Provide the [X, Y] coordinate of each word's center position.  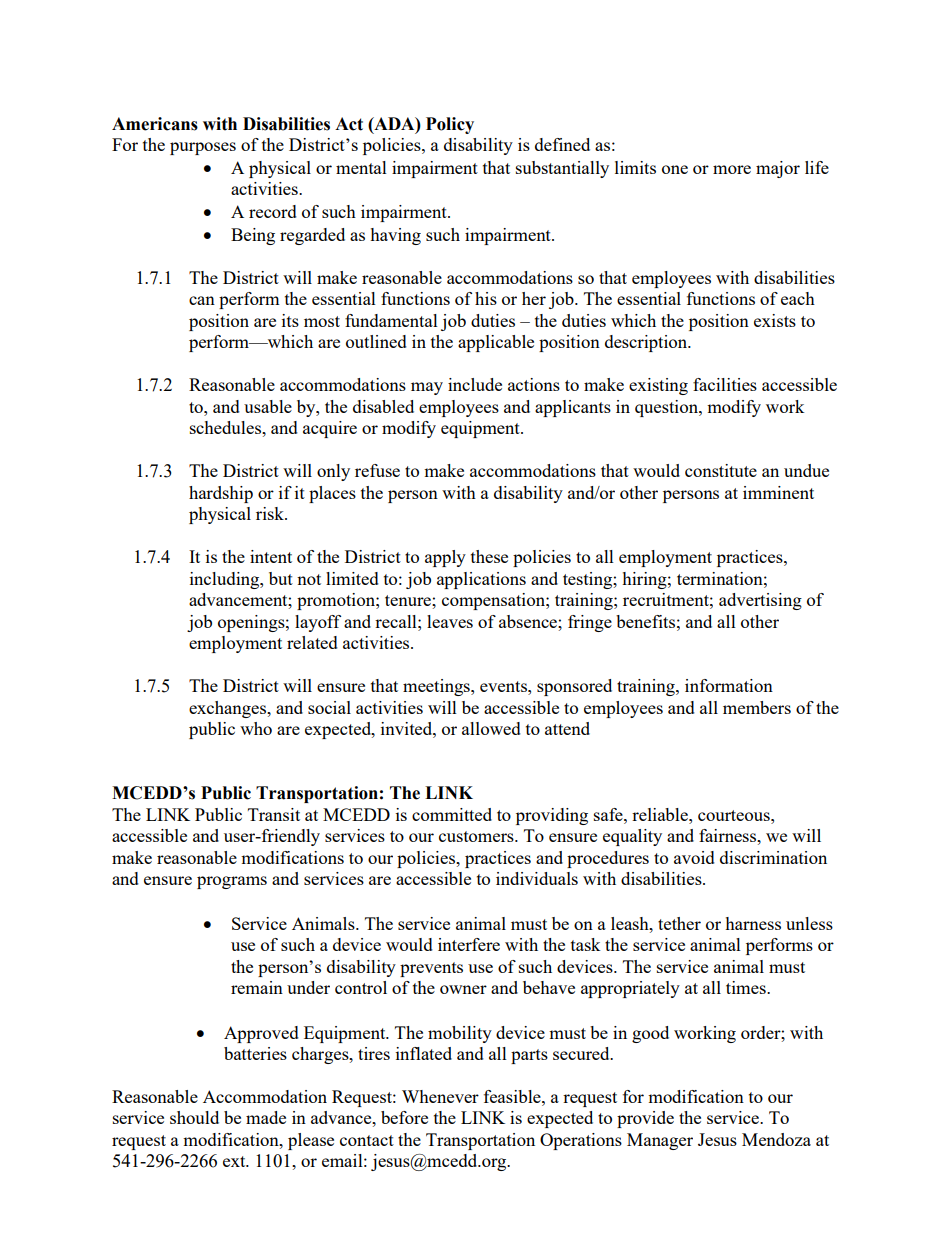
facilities [725, 384]
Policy [450, 125]
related [312, 642]
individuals [537, 878]
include [475, 384]
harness [753, 923]
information [729, 685]
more [732, 169]
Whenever [440, 1096]
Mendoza [776, 1139]
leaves [450, 621]
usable [268, 406]
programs [232, 882]
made [266, 1117]
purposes [203, 148]
